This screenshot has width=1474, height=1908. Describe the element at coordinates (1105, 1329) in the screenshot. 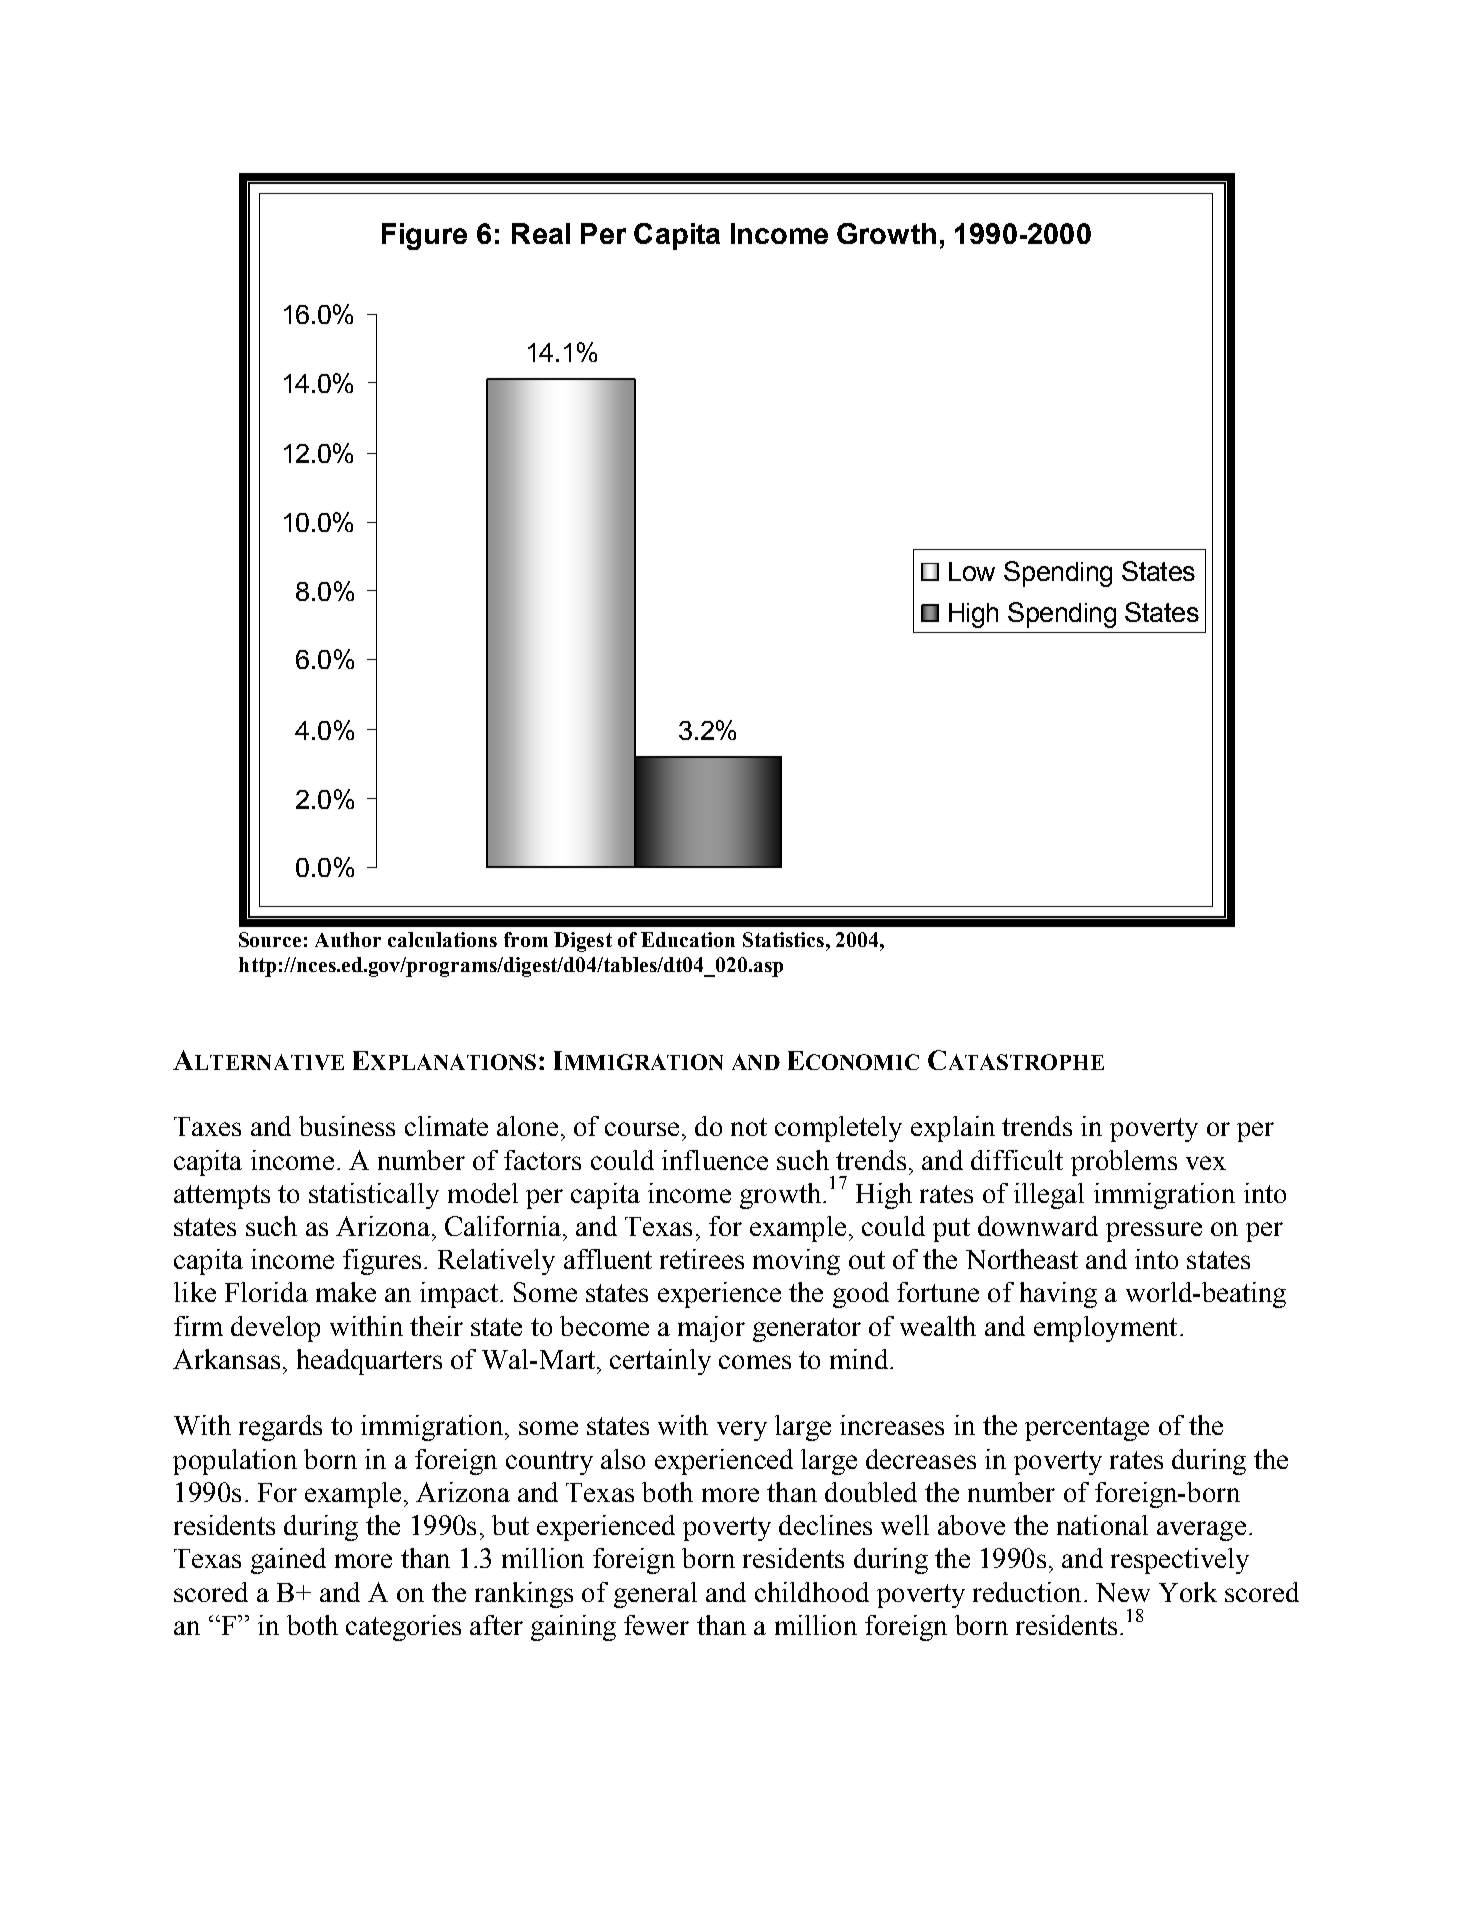

I see `employment` at that location.
